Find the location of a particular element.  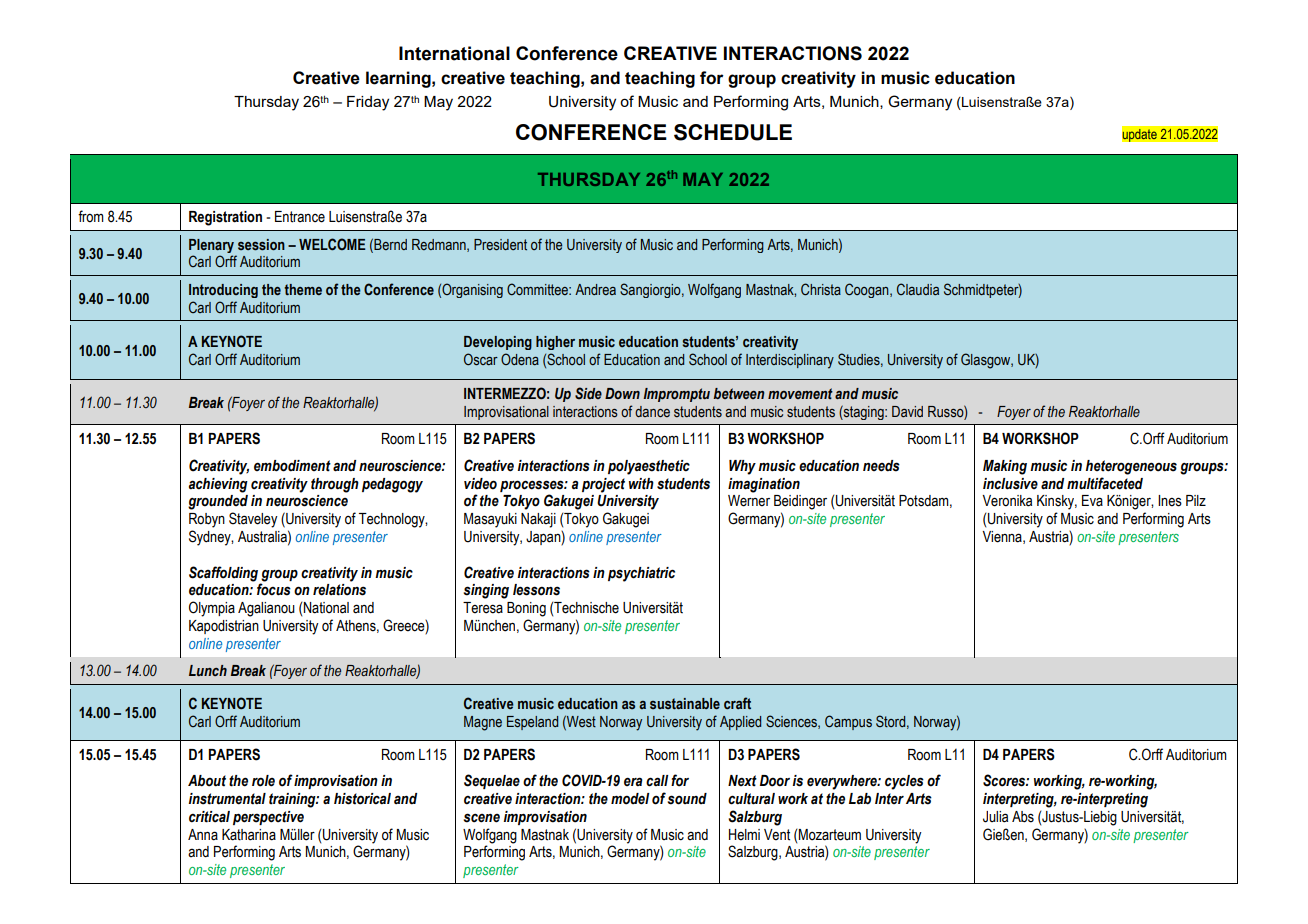

embodiment is located at coordinates (292, 466).
